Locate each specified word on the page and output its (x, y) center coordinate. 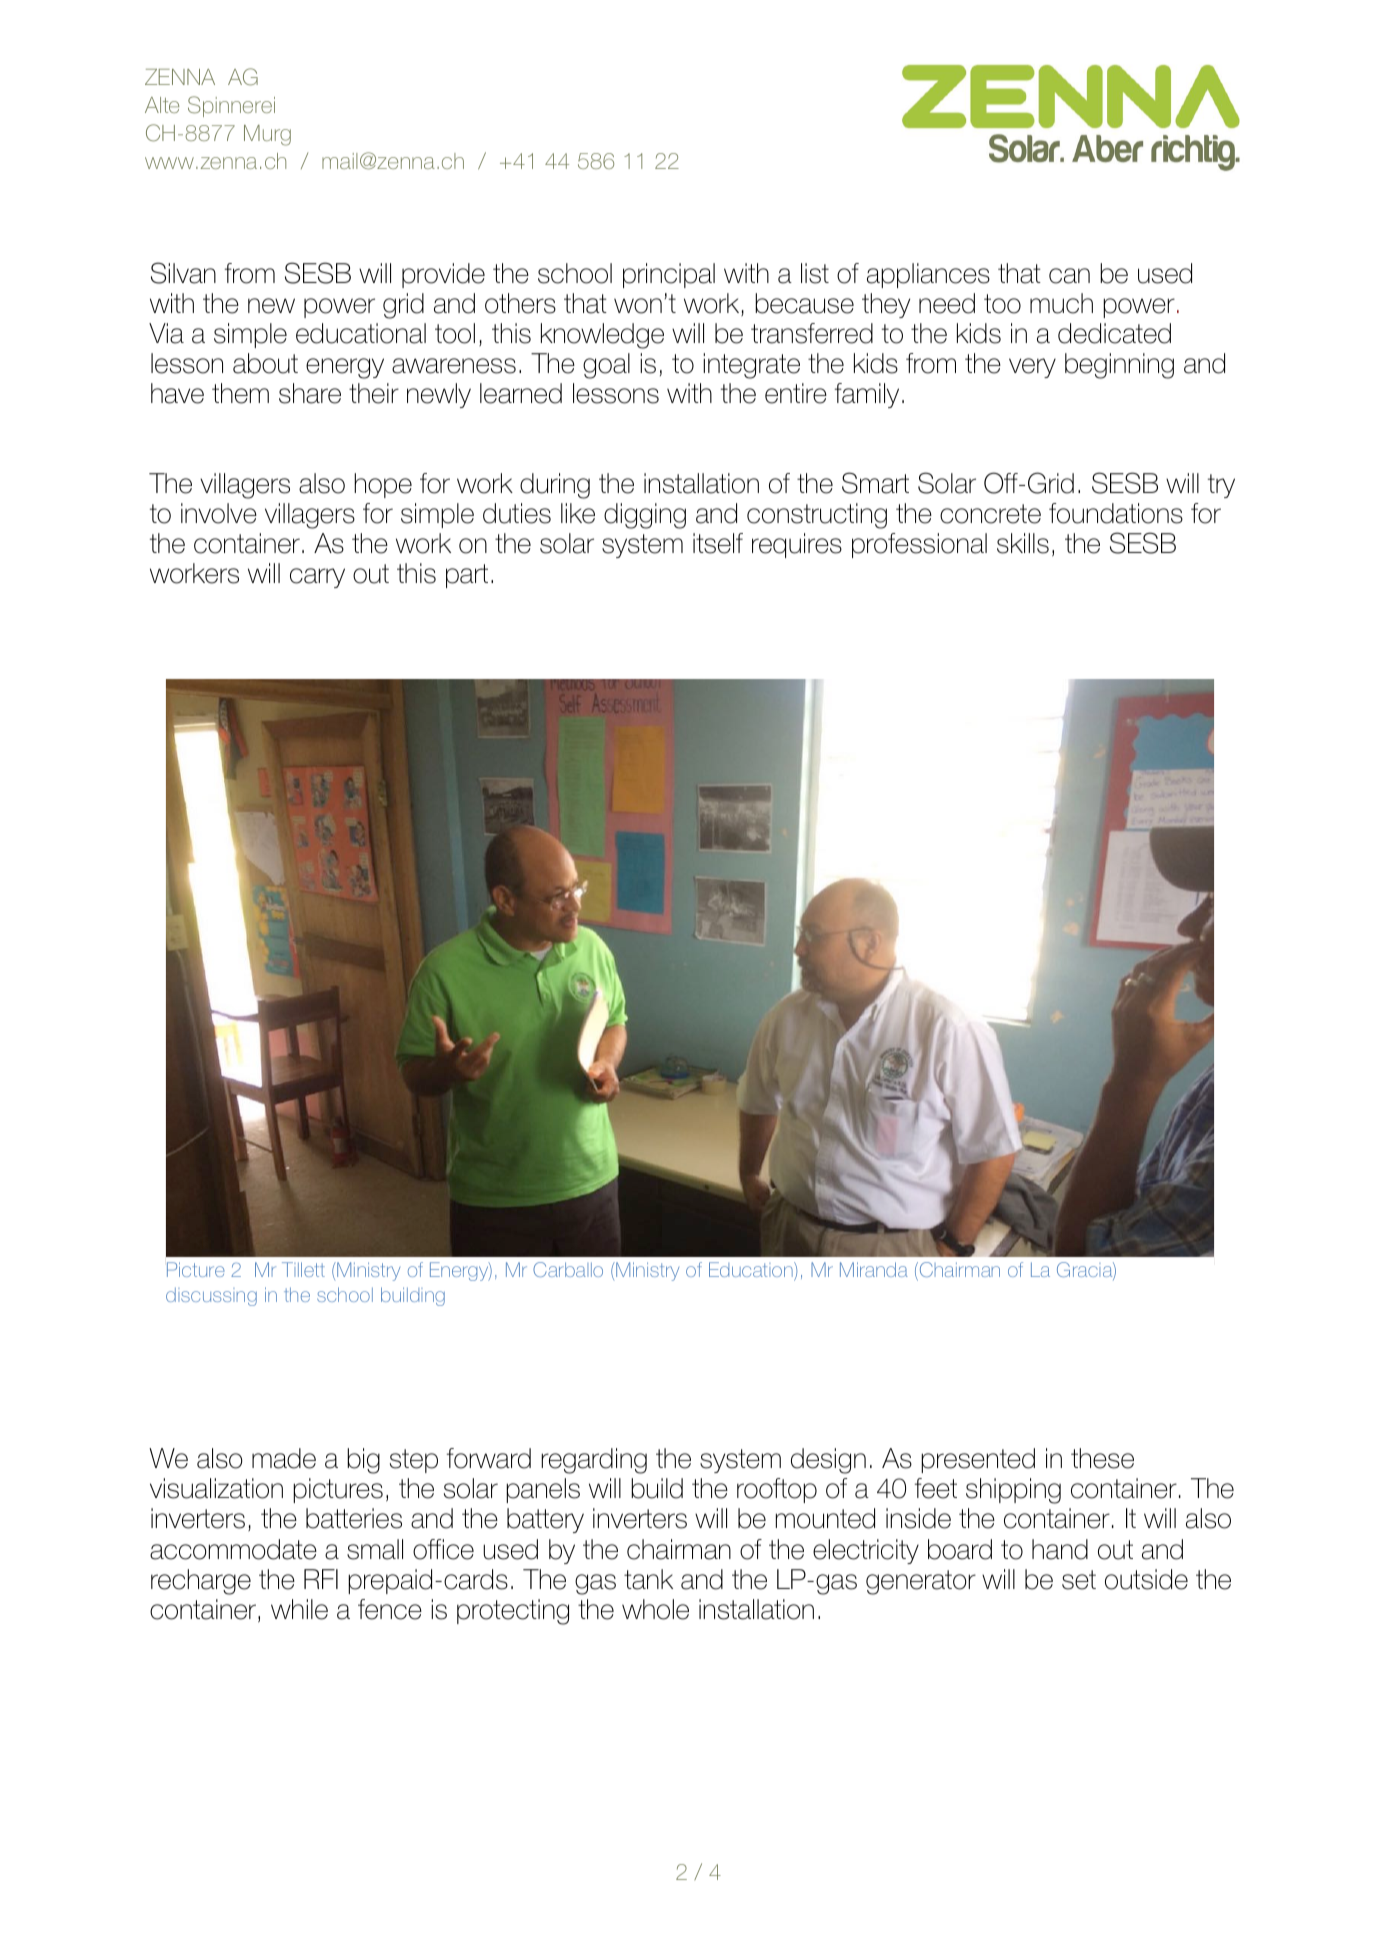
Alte (162, 105)
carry (317, 578)
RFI (321, 1579)
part (467, 576)
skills (1023, 543)
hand (1060, 1549)
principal (669, 275)
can (1069, 276)
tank (648, 1579)
